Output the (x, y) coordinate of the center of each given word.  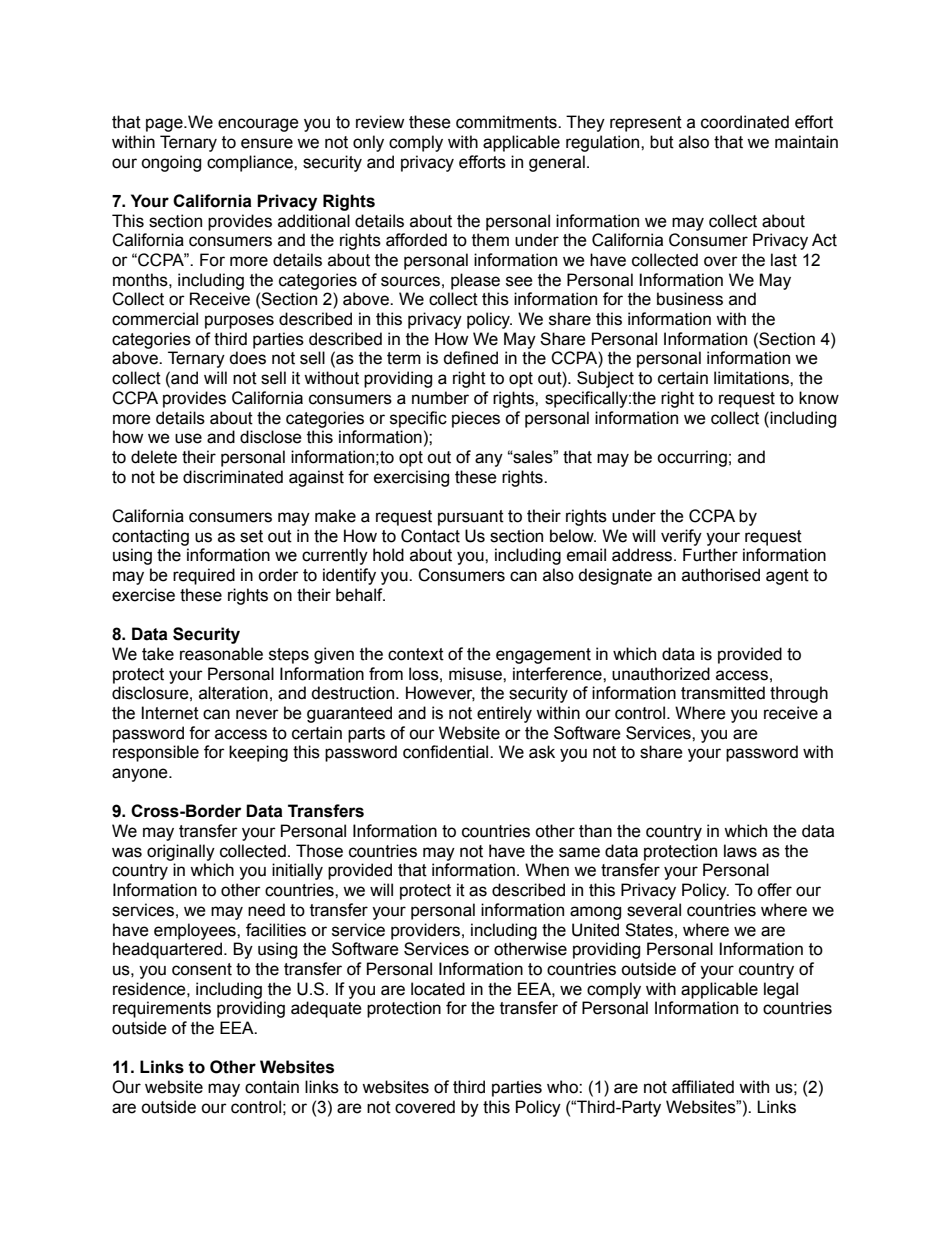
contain (272, 1087)
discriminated (233, 477)
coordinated (745, 122)
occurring (692, 458)
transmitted (723, 693)
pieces (476, 419)
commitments (507, 122)
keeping (258, 753)
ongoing (171, 163)
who (563, 1087)
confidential (447, 752)
